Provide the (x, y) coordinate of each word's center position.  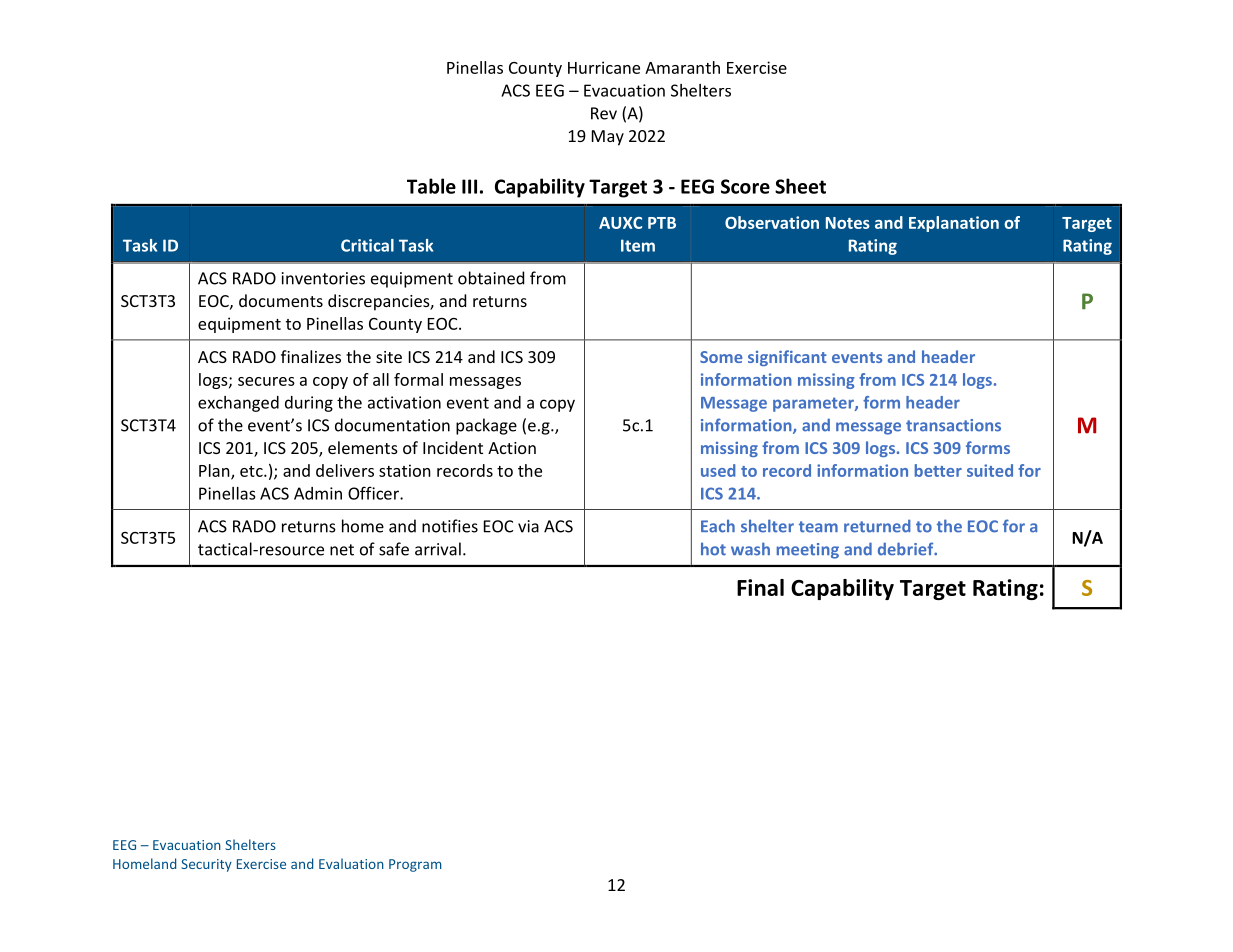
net (342, 550)
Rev (604, 113)
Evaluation (351, 863)
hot (713, 549)
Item (638, 245)
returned (877, 526)
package (486, 426)
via (528, 526)
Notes (848, 223)
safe (394, 549)
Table (431, 186)
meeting (808, 551)
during (309, 404)
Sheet (800, 186)
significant (787, 358)
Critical (367, 245)
